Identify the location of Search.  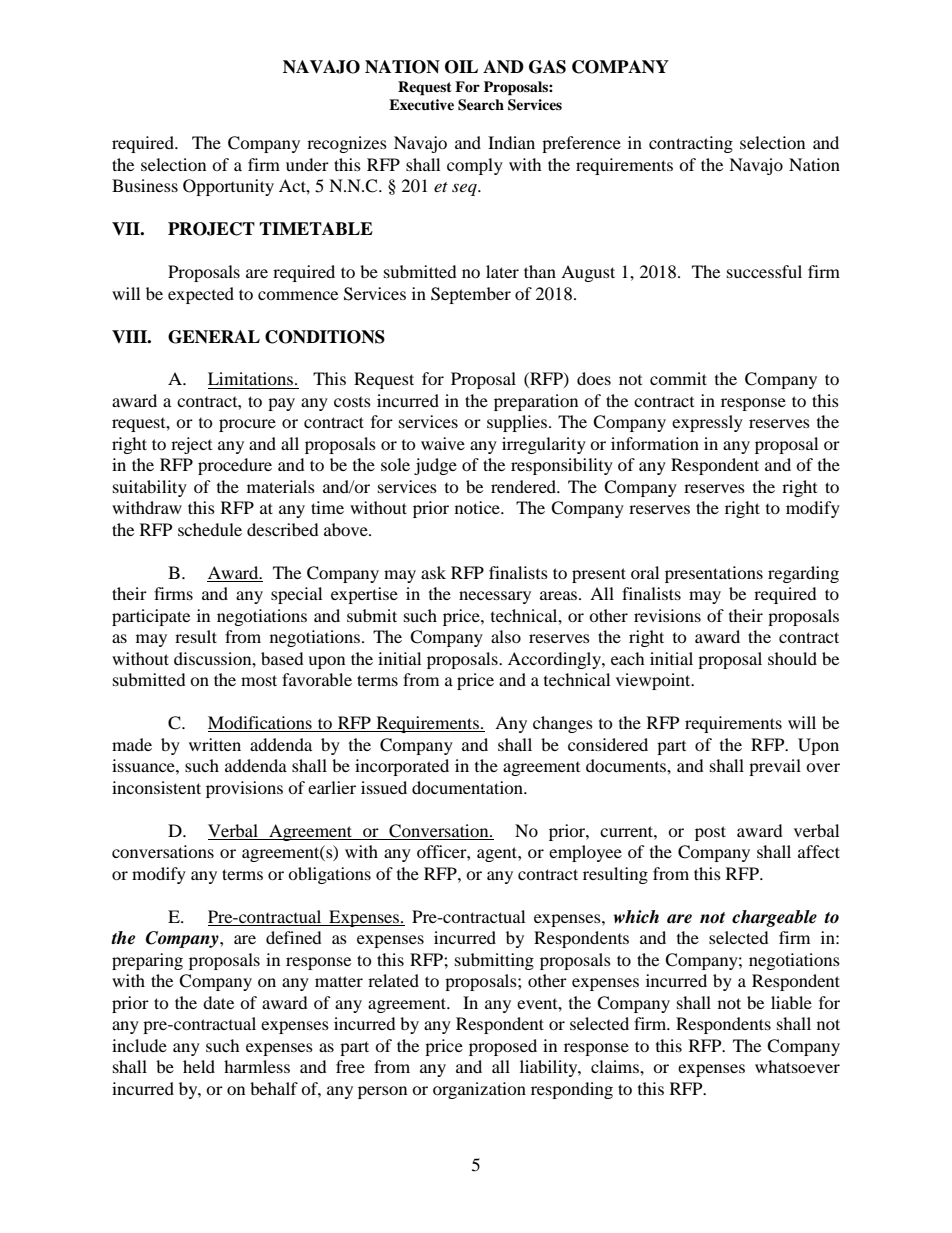
(481, 105).
